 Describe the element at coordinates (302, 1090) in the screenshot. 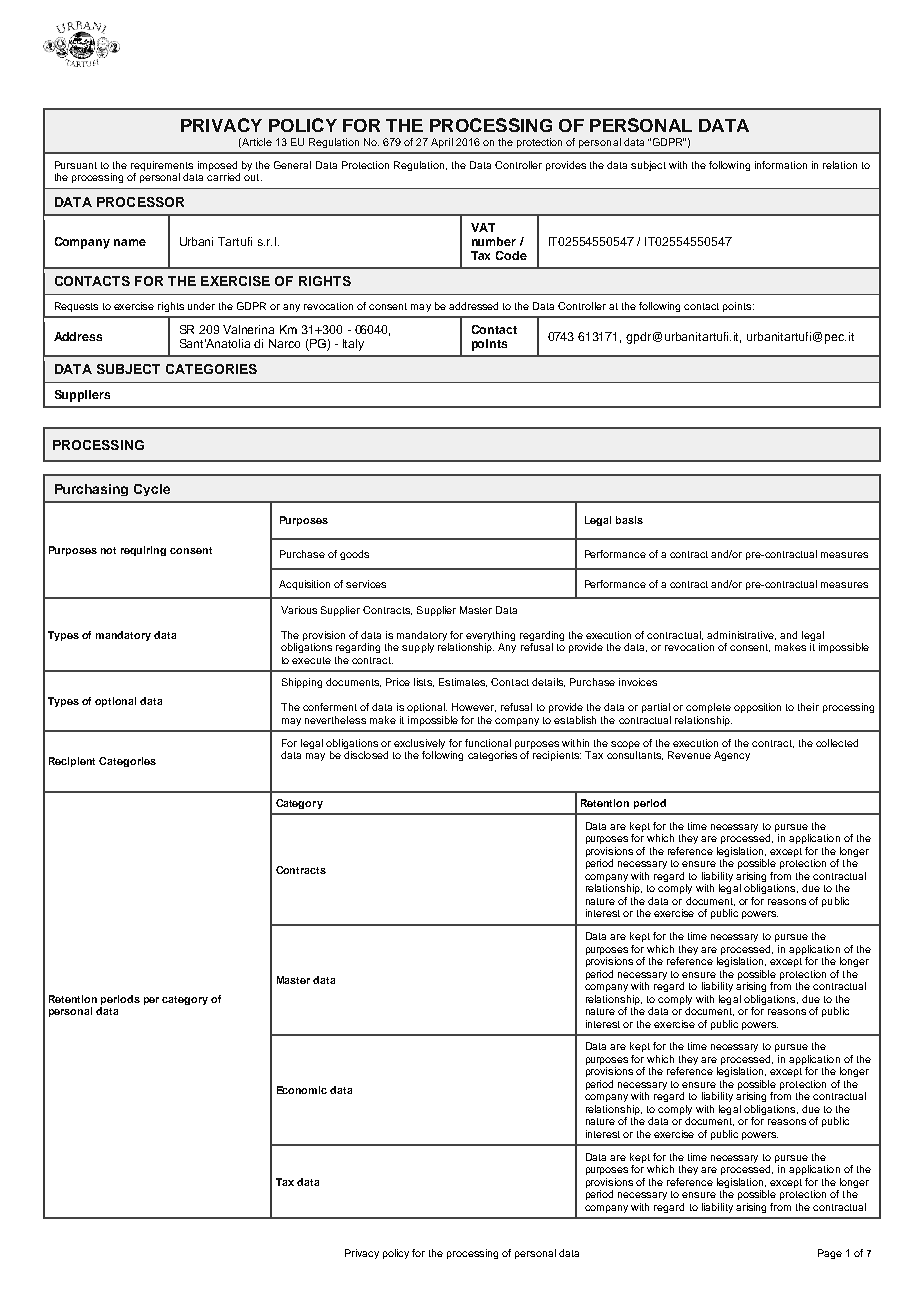

I see `Economic` at that location.
